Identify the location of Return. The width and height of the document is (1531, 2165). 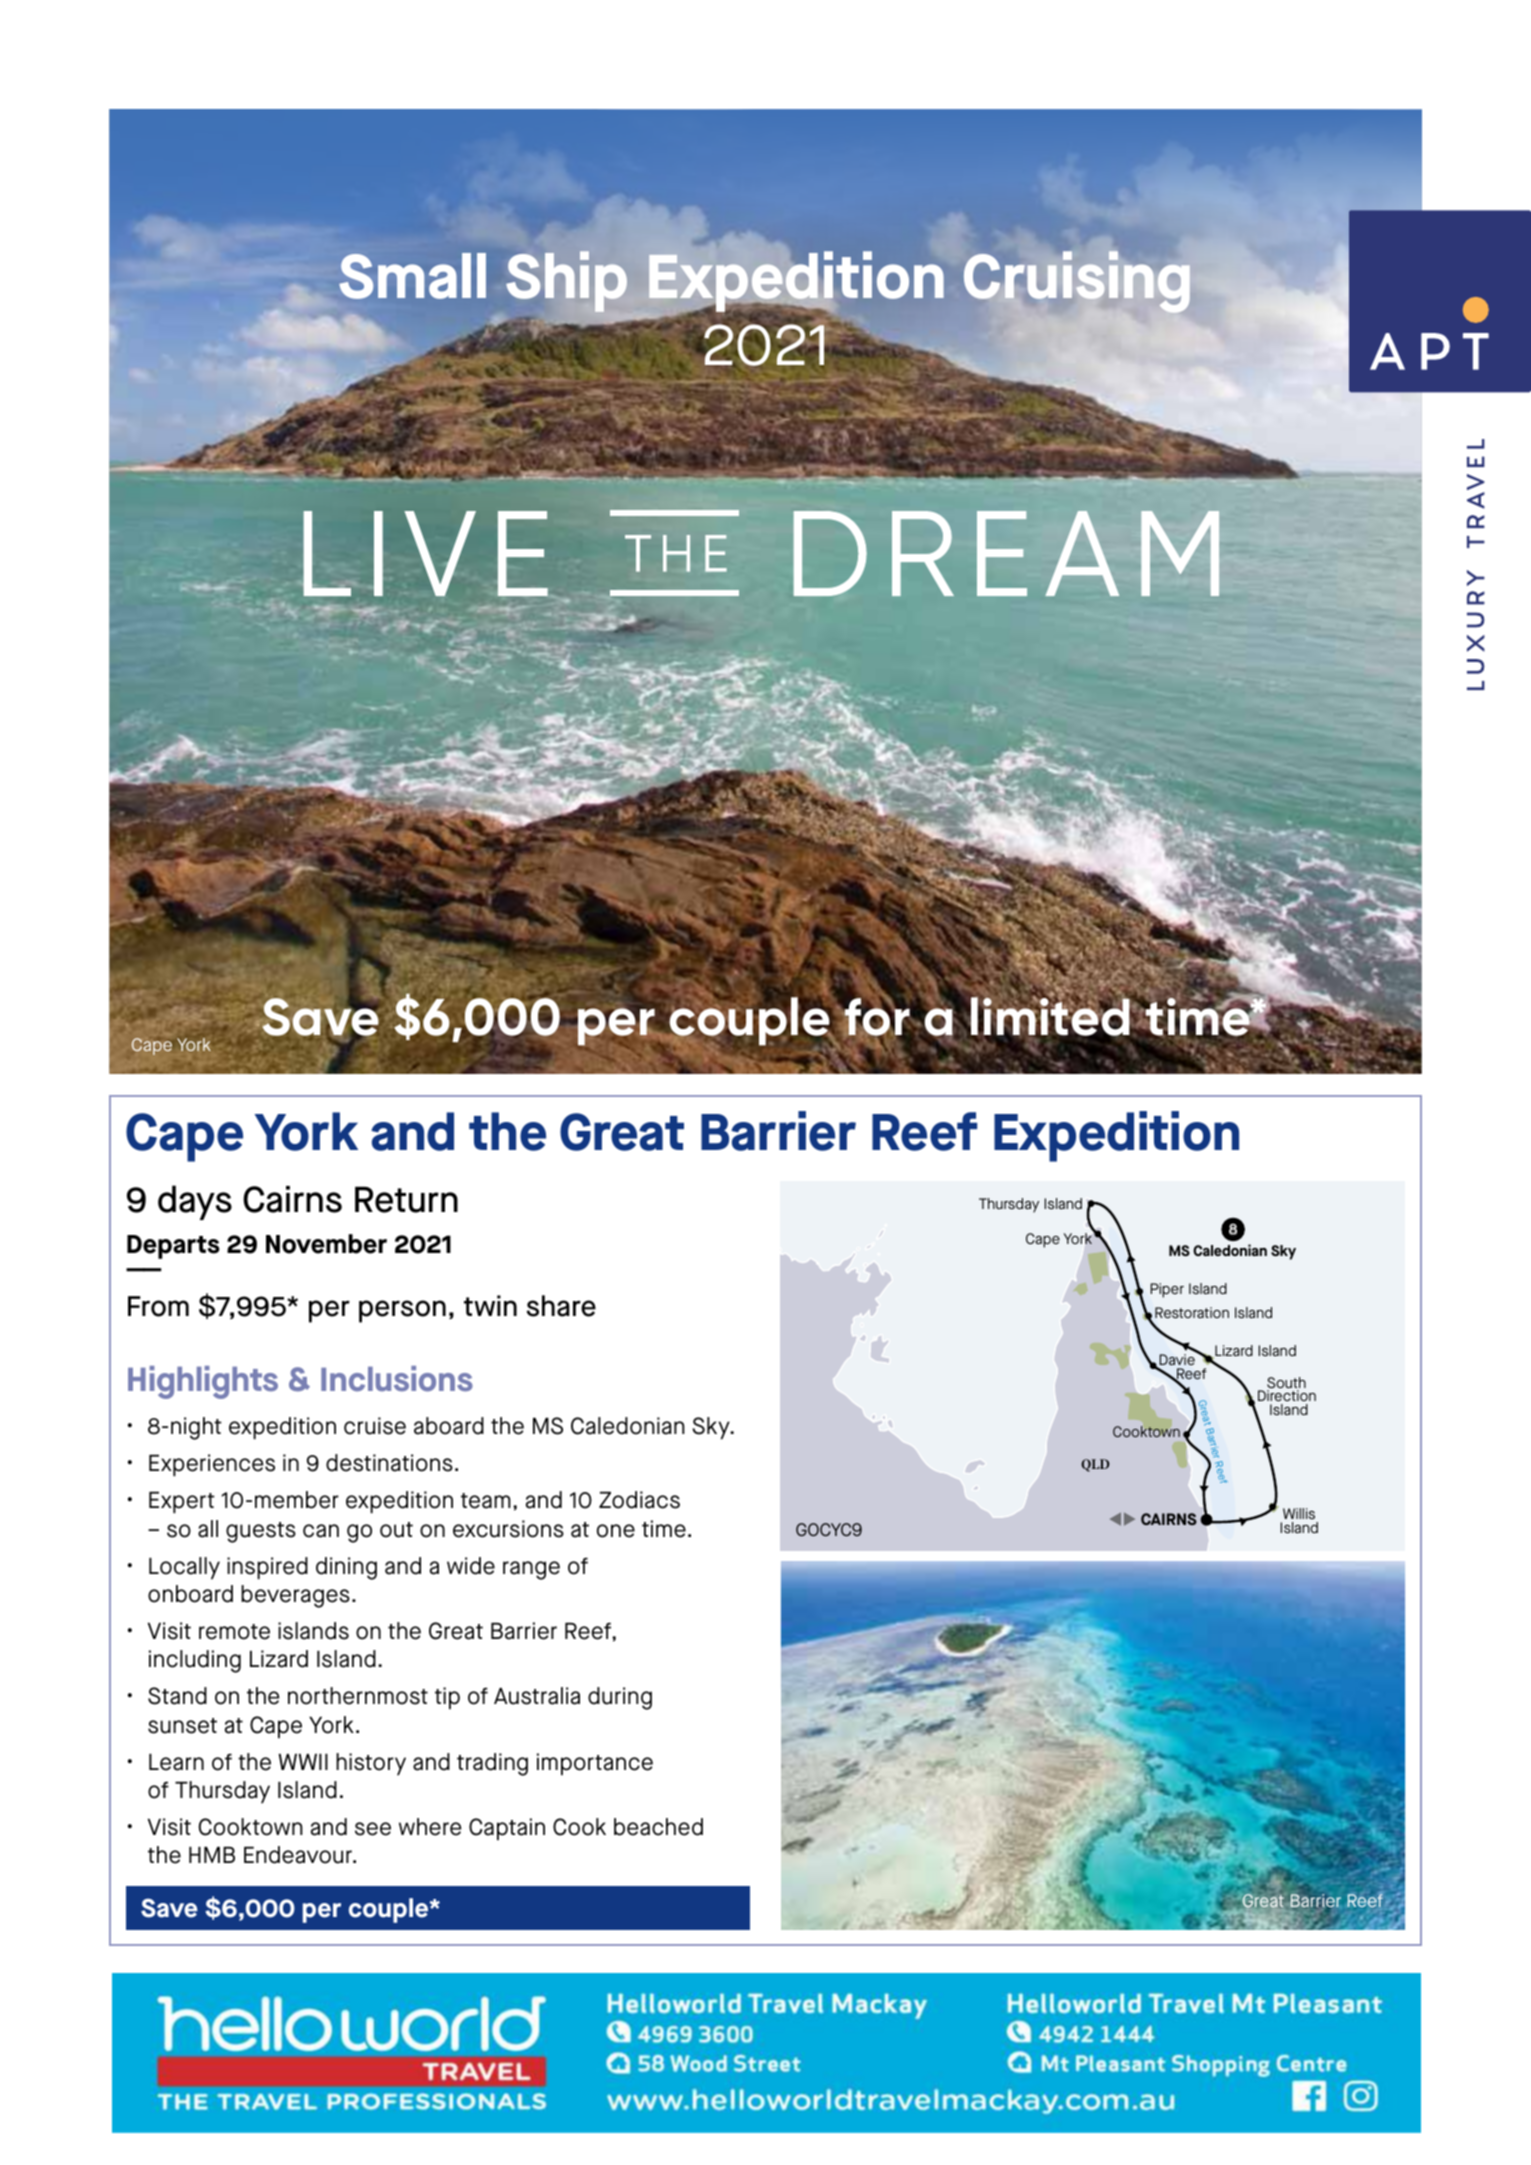
(406, 1199).
